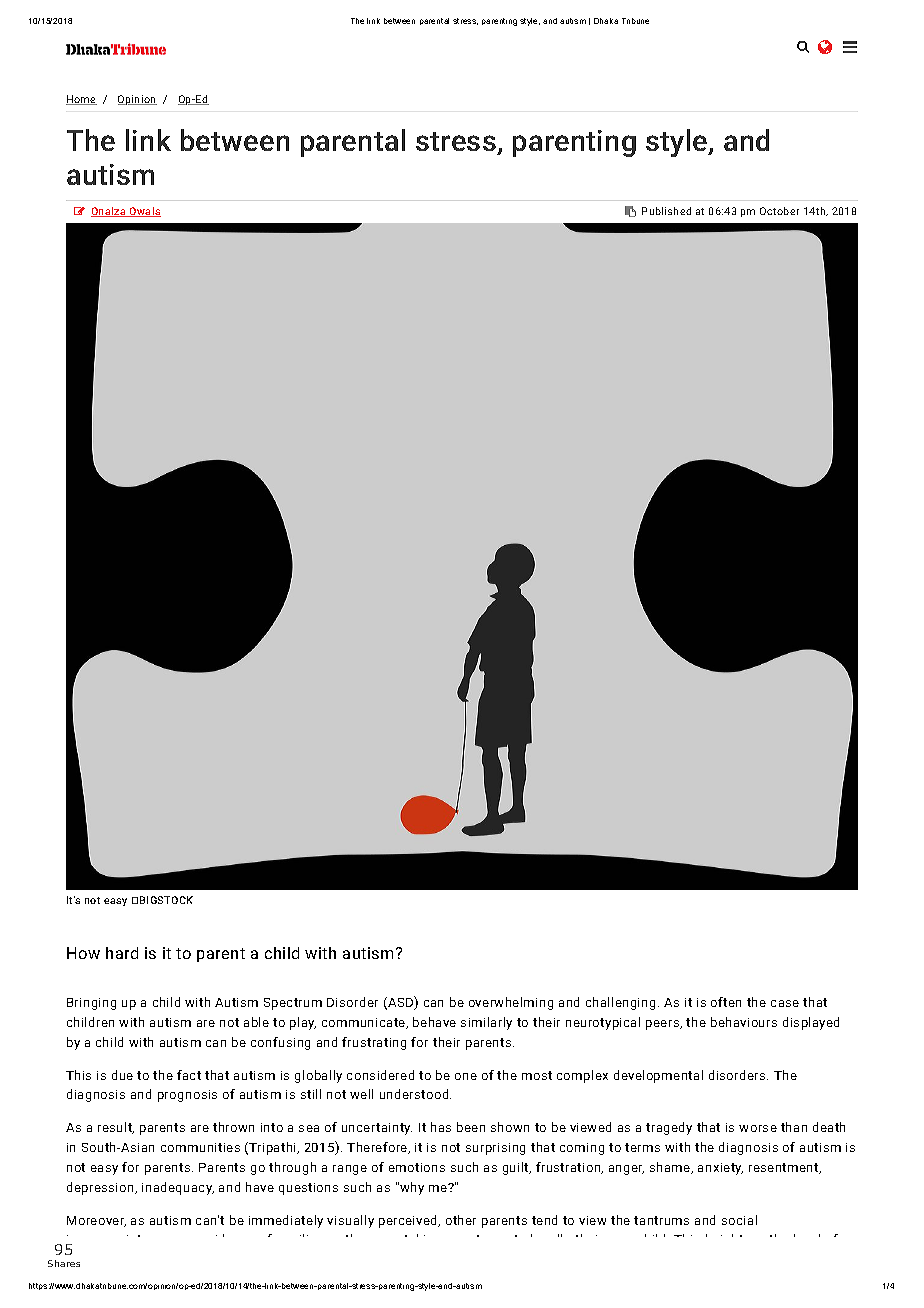  I want to click on similarly, so click(486, 1023).
